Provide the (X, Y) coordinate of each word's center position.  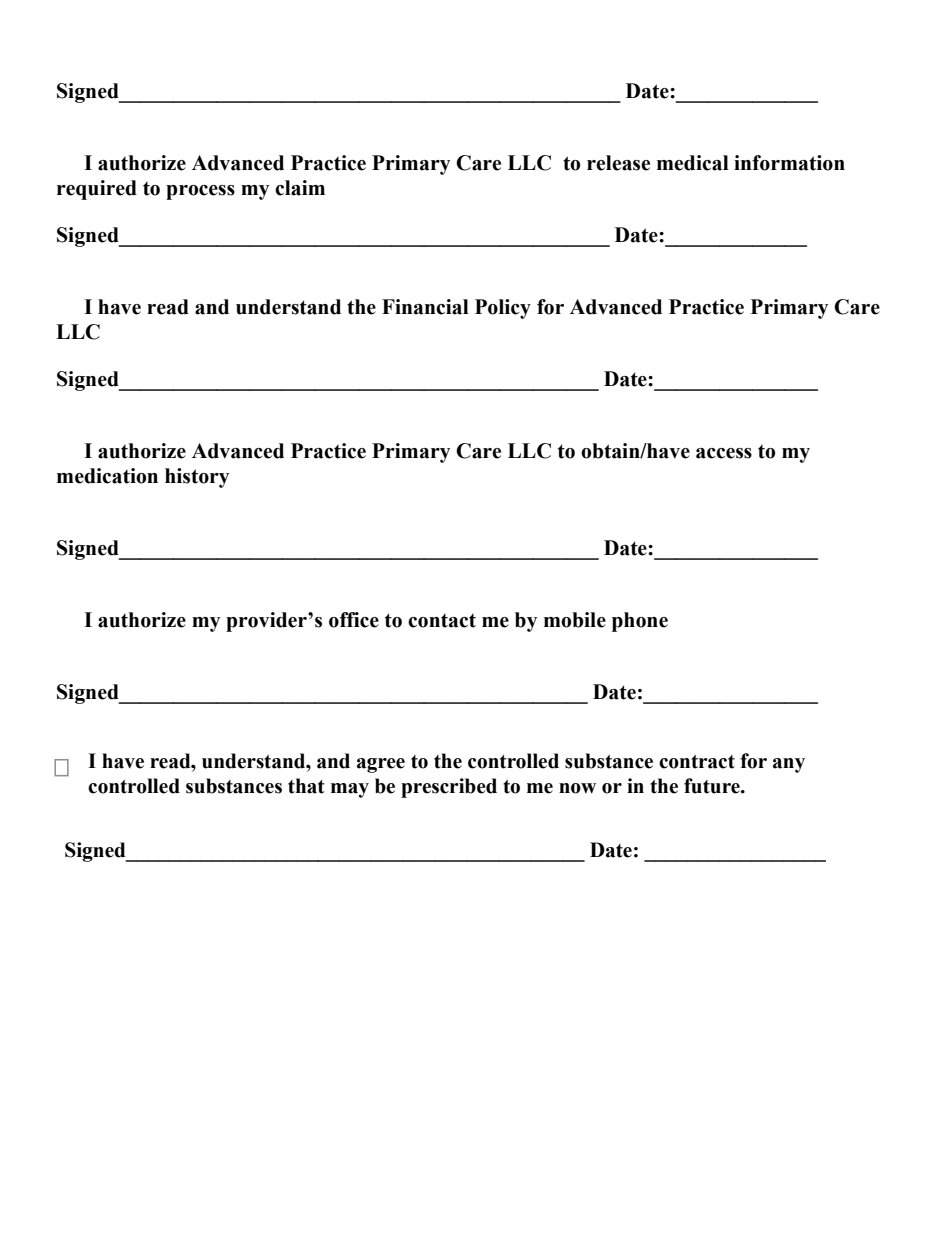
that (306, 786)
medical (693, 163)
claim (300, 188)
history (197, 478)
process (200, 192)
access (724, 453)
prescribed (449, 788)
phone (640, 622)
